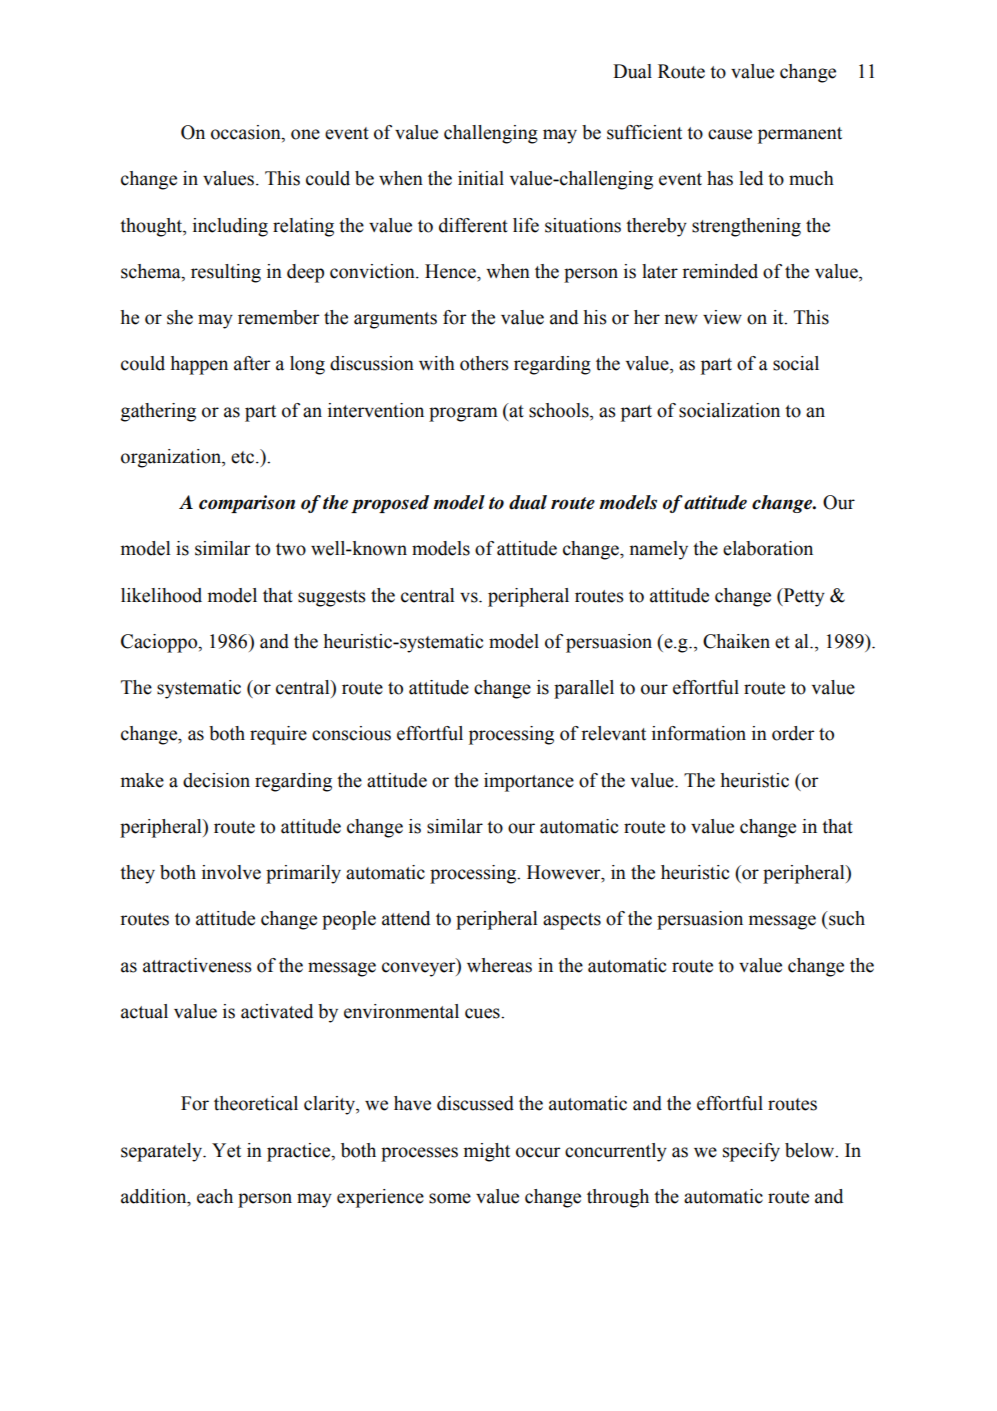 The width and height of the screenshot is (997, 1411). What do you see at coordinates (463, 414) in the screenshot?
I see `program` at bounding box center [463, 414].
